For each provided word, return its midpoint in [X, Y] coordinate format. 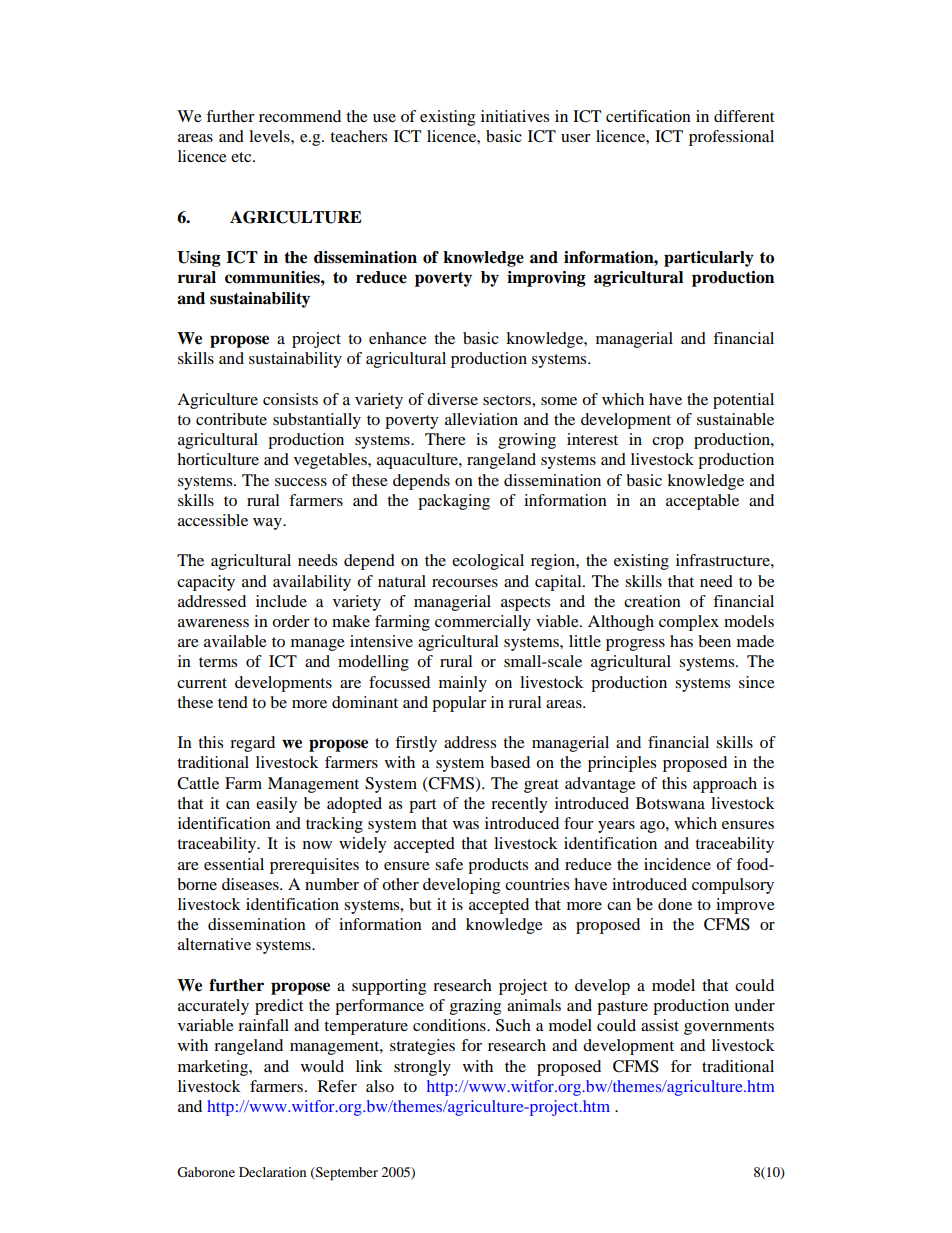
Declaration [272, 1172]
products [498, 866]
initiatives [515, 116]
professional [731, 138]
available [235, 641]
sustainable [735, 419]
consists [290, 399]
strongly [422, 1068]
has [681, 641]
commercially [483, 623]
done [675, 904]
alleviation [481, 419]
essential [234, 864]
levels [270, 136]
